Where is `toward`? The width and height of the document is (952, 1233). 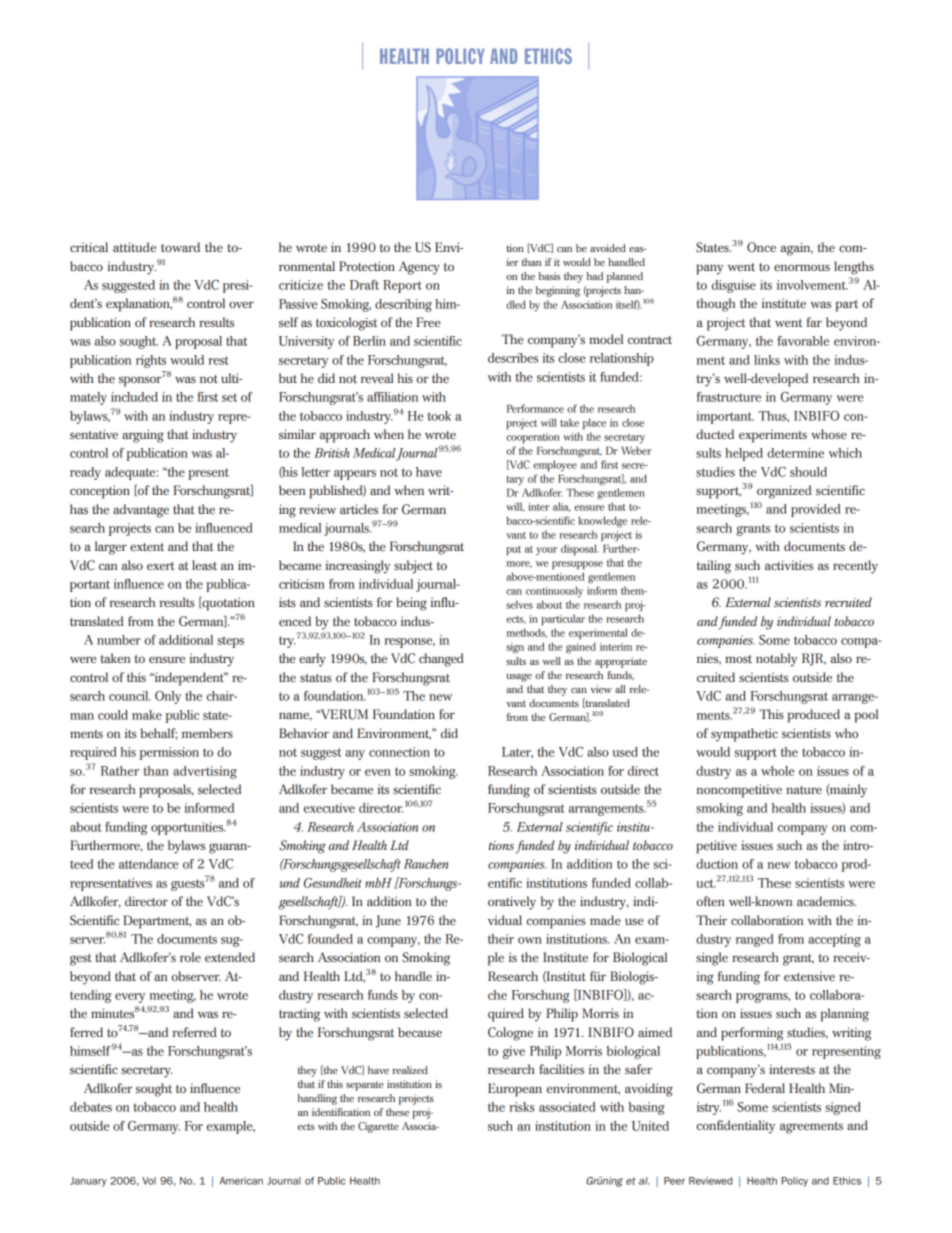 toward is located at coordinates (180, 247).
